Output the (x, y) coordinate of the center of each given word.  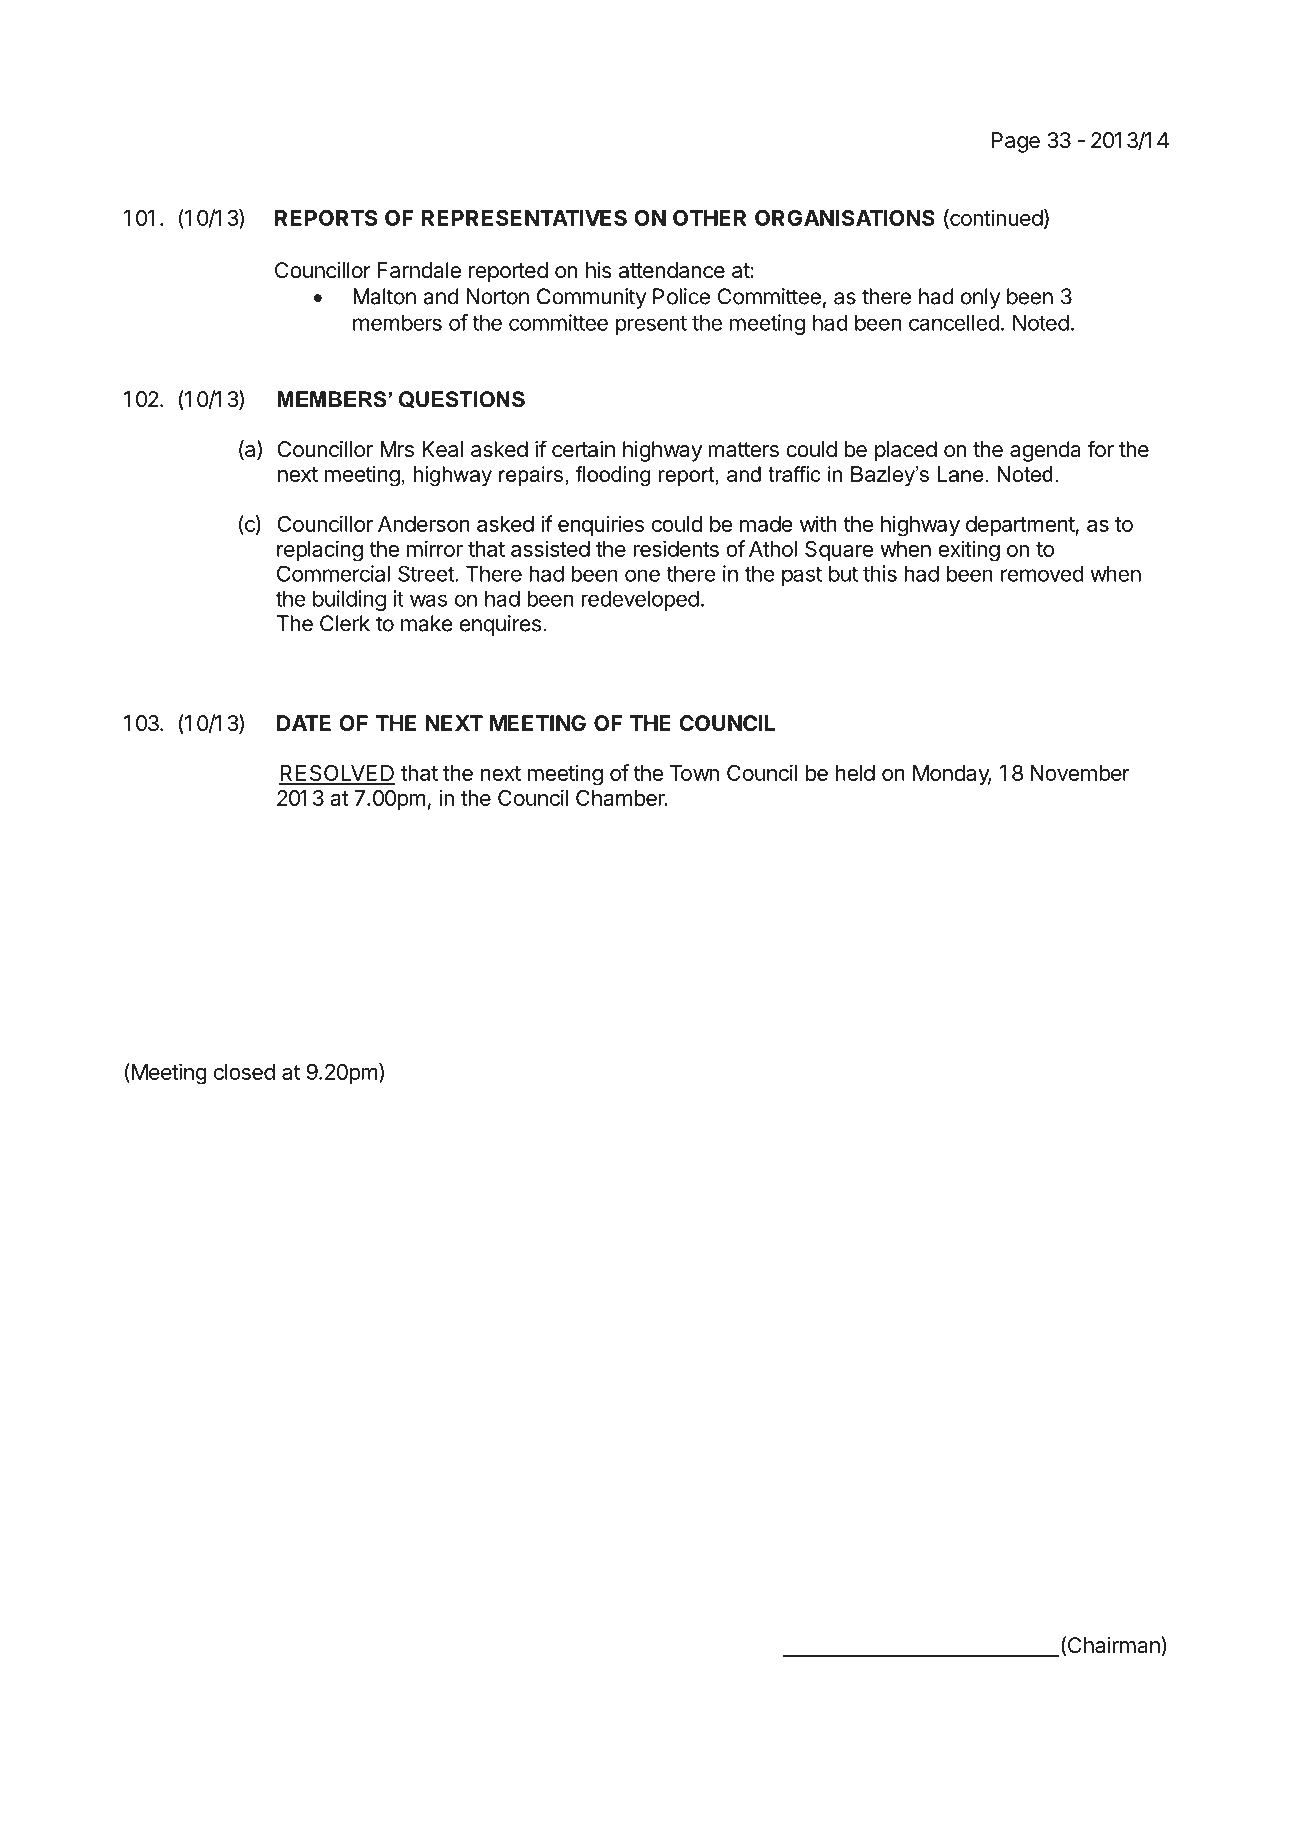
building (349, 600)
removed (1042, 573)
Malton (384, 296)
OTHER (709, 218)
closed (244, 1072)
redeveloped (640, 600)
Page (1016, 142)
